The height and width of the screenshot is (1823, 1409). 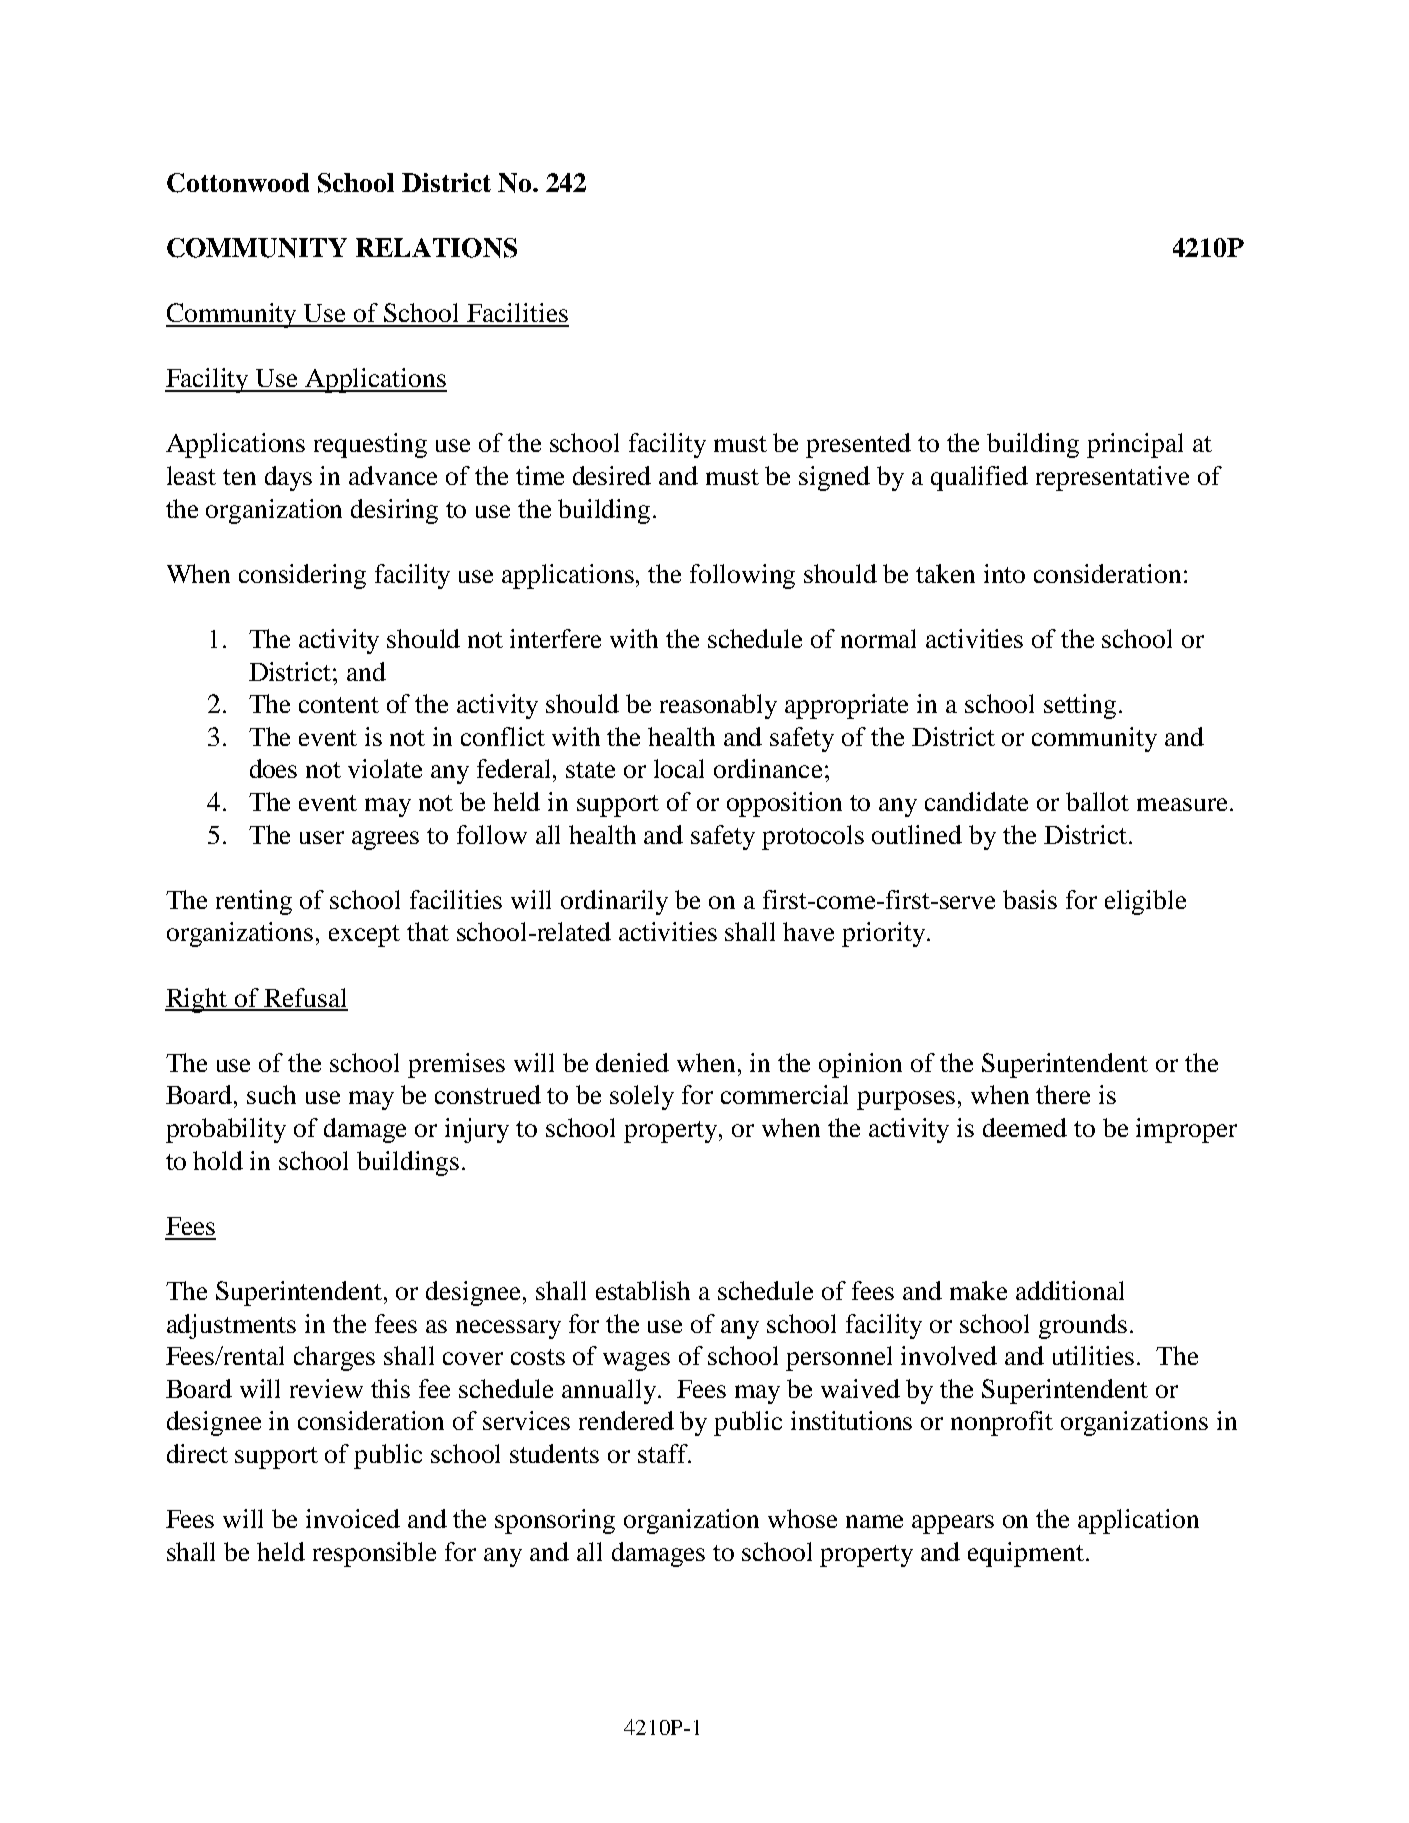 I want to click on considering, so click(x=302, y=576).
